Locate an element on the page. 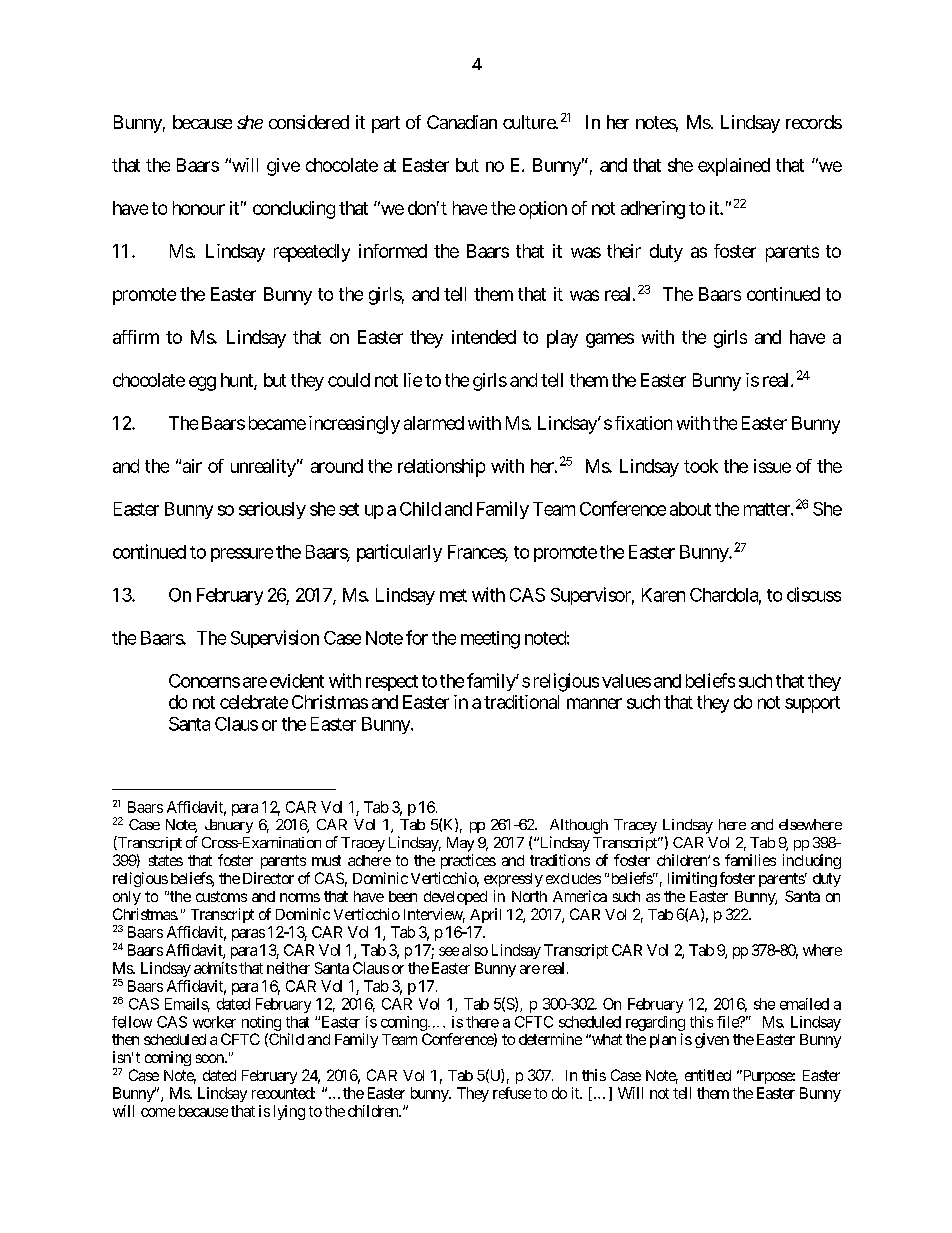 The width and height of the document is (952, 1233). May is located at coordinates (460, 844).
